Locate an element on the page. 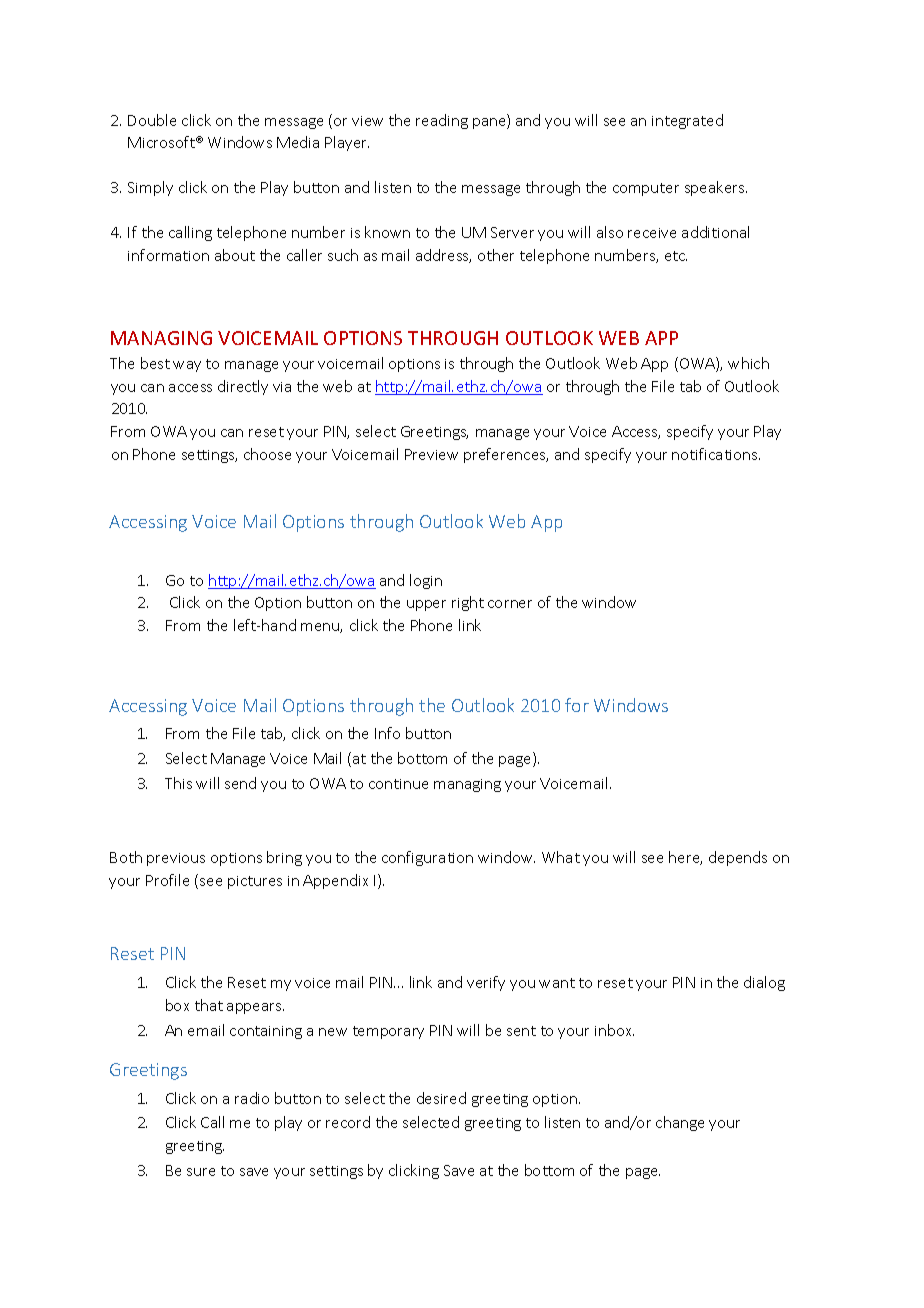  notifications is located at coordinates (716, 454).
